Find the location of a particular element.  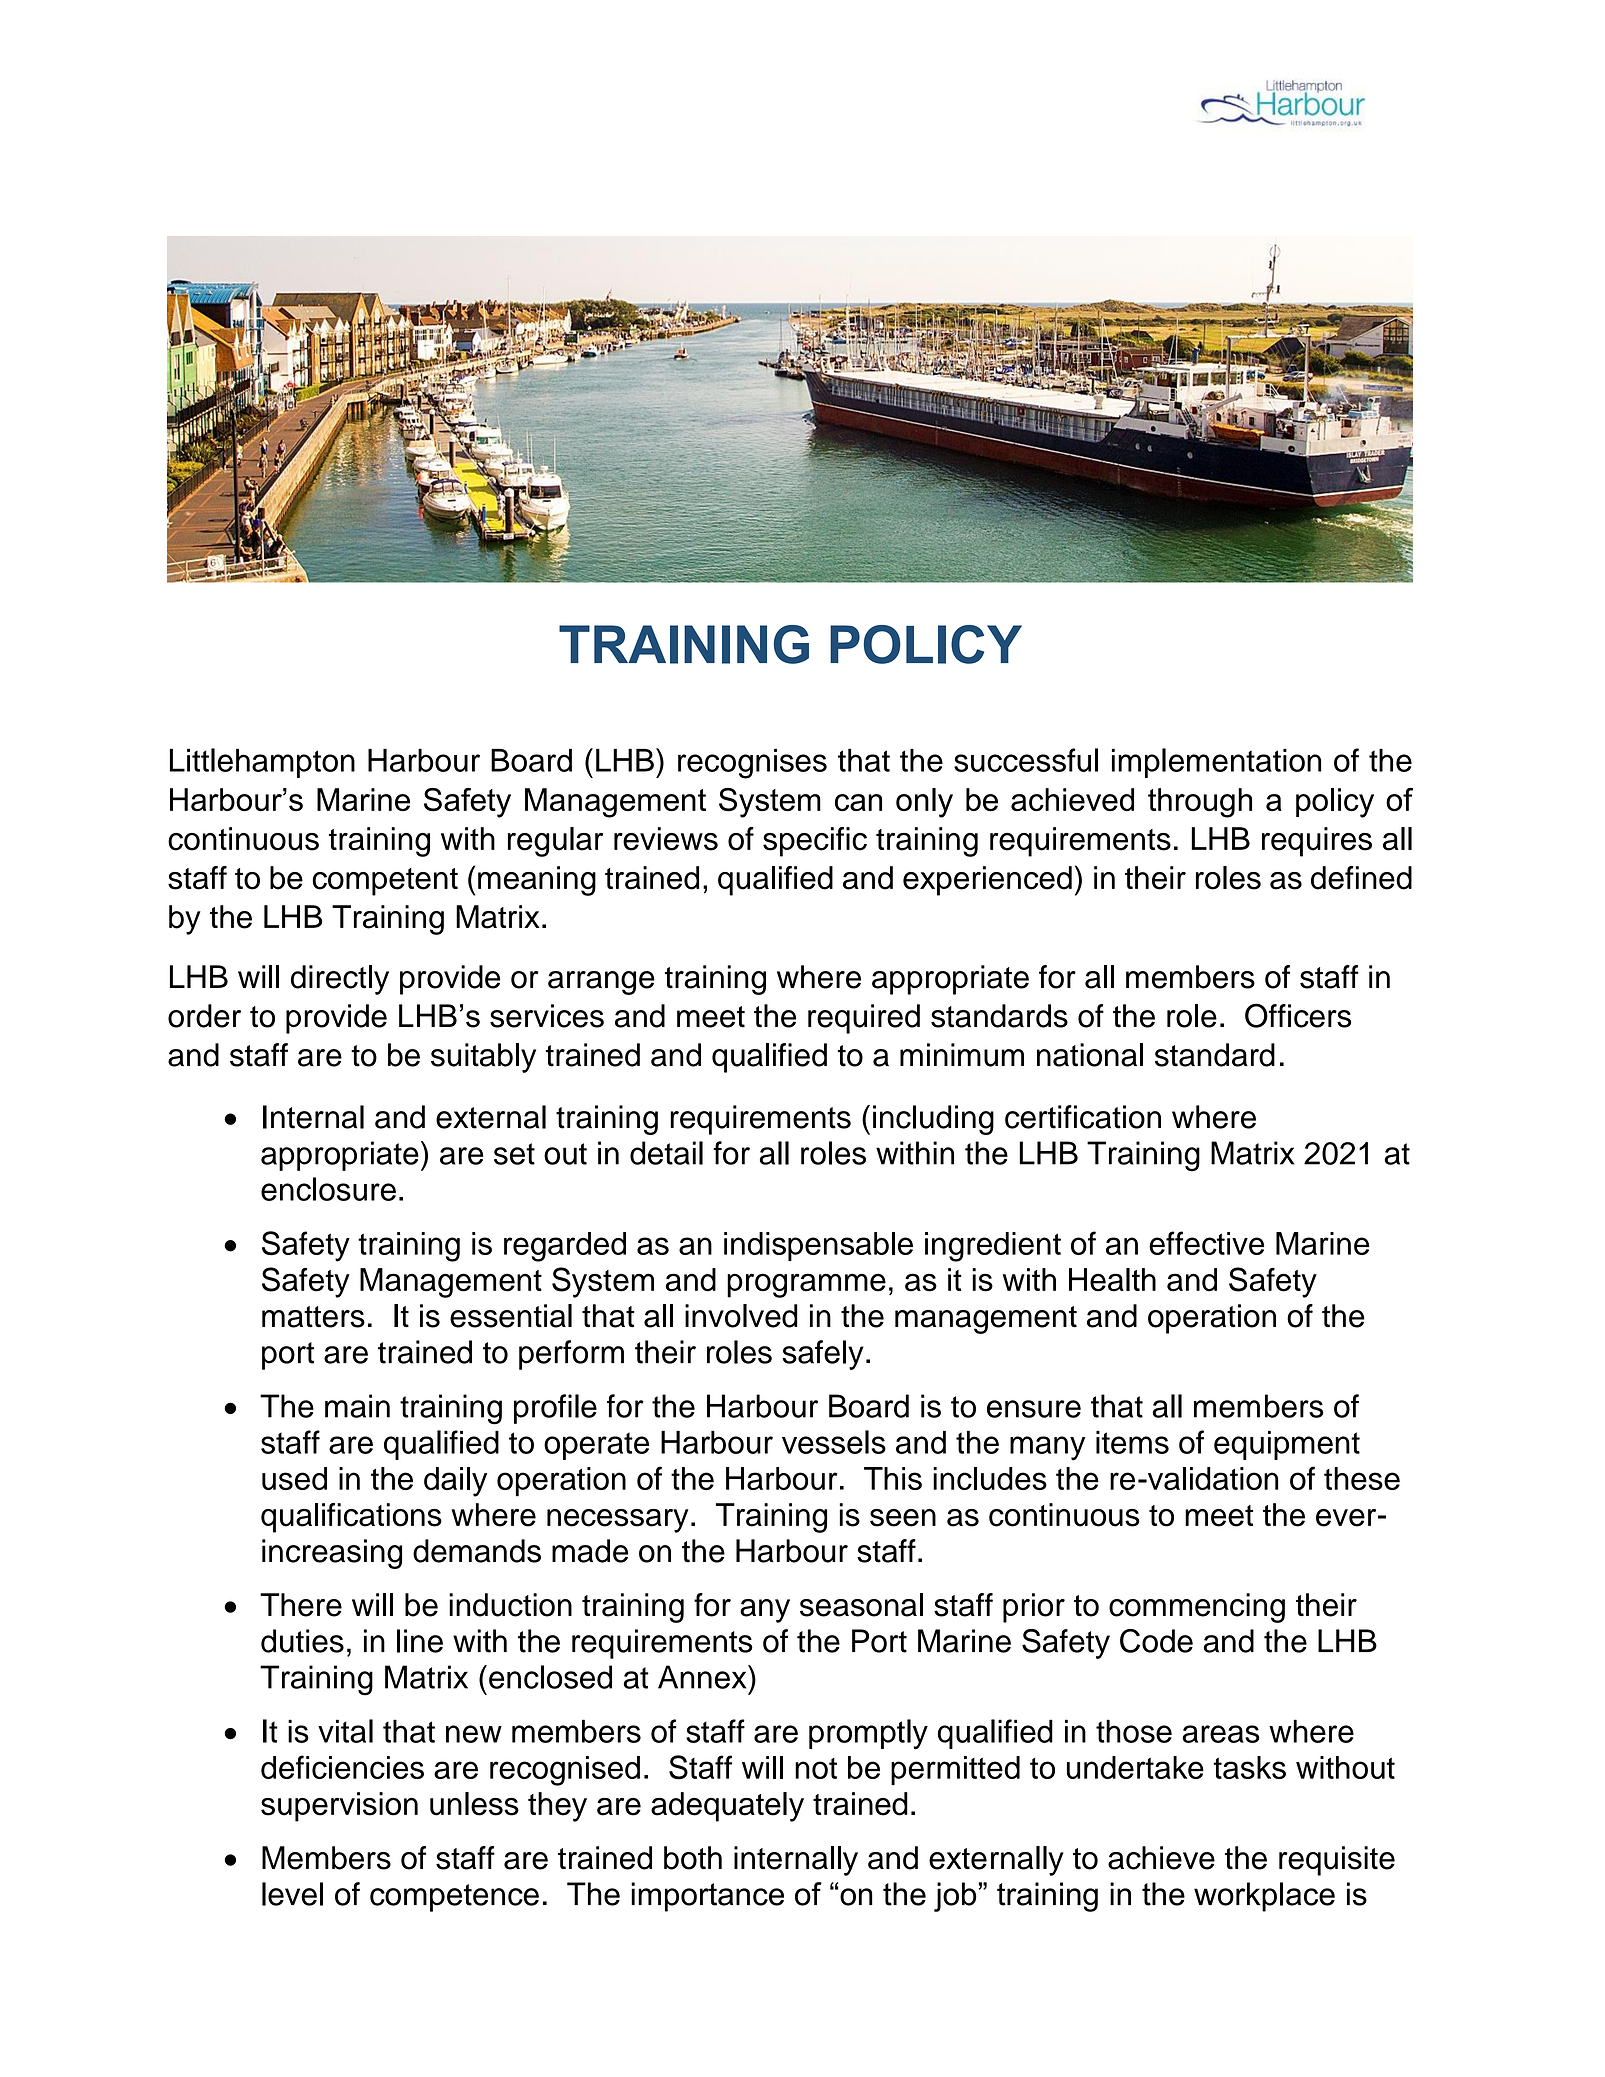

both is located at coordinates (693, 1858).
